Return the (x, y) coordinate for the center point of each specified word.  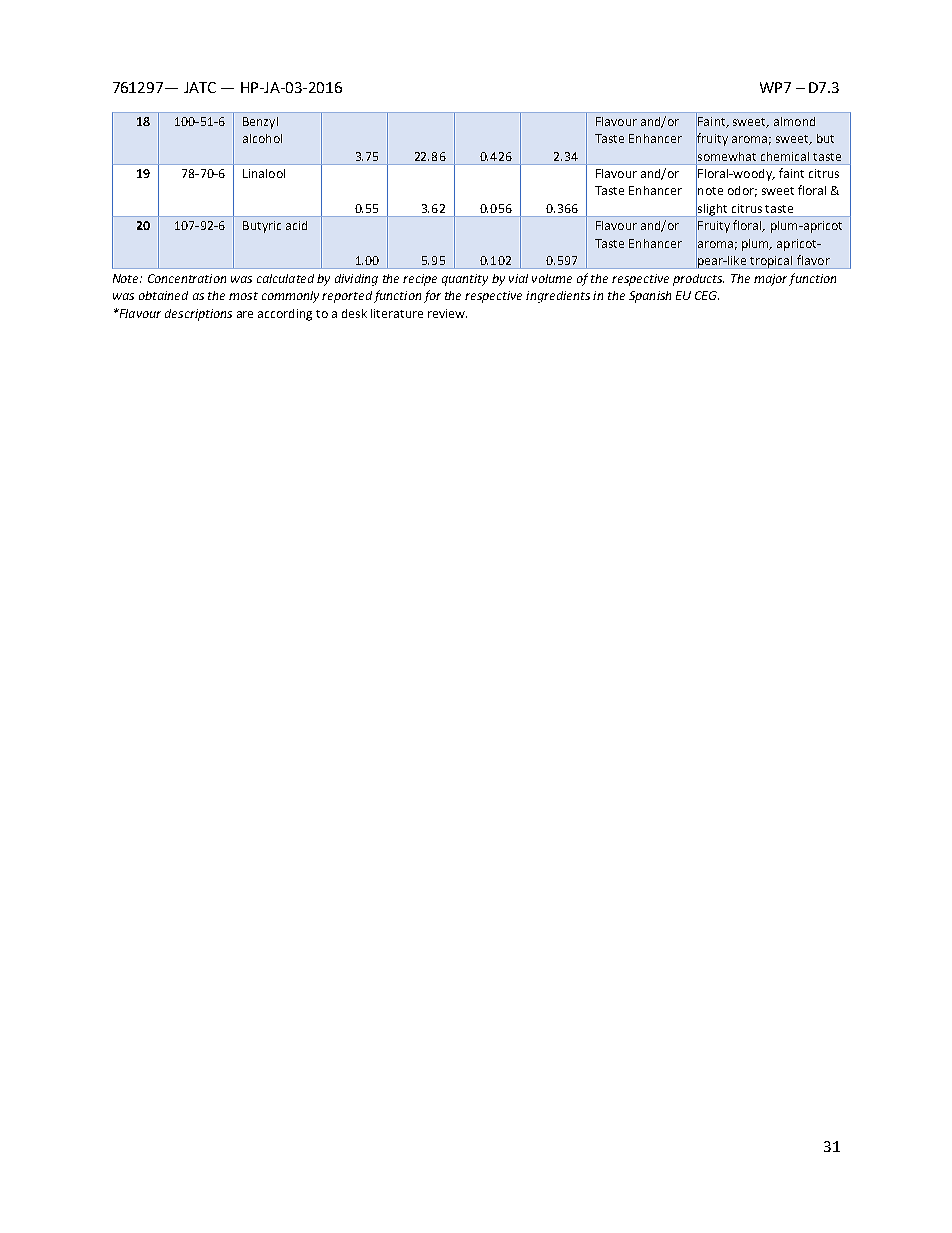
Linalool (264, 173)
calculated (285, 278)
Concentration (187, 278)
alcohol (262, 138)
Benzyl (260, 123)
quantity (465, 280)
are (245, 314)
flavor (813, 260)
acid (296, 225)
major (770, 280)
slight (712, 209)
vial (518, 278)
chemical (785, 156)
